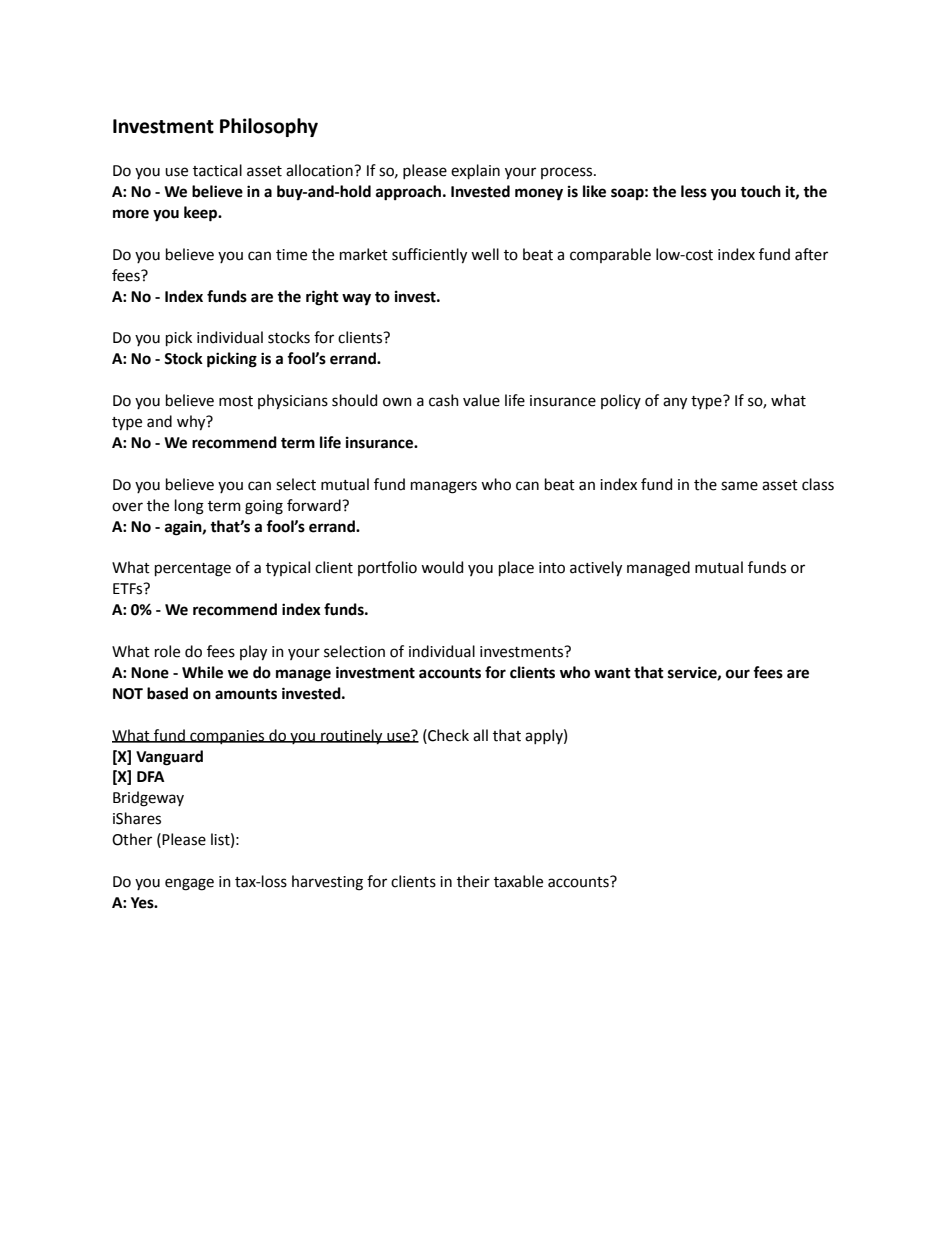 This document has height=1233, width=952. I want to click on touch, so click(760, 191).
